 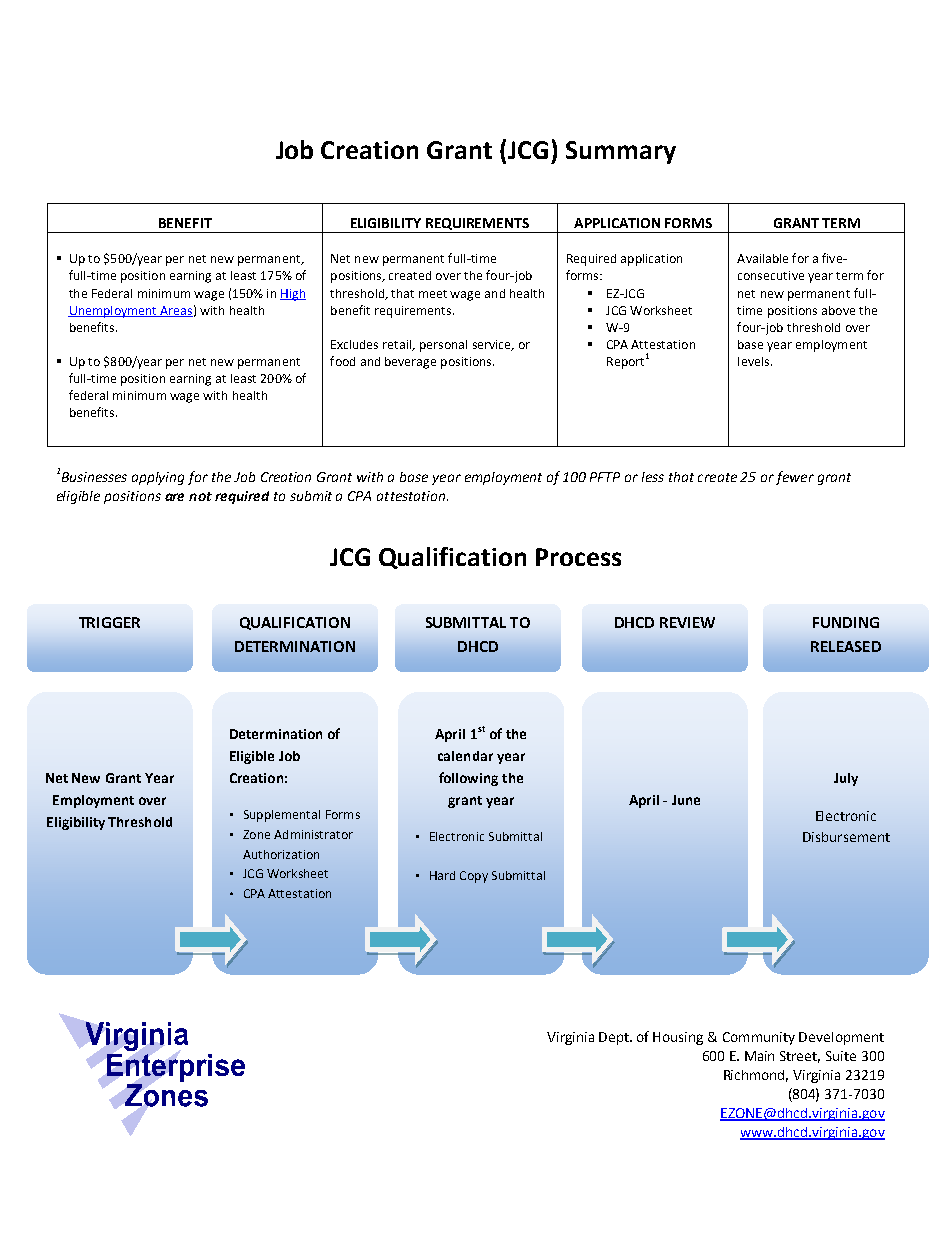 I want to click on Available, so click(x=762, y=258).
